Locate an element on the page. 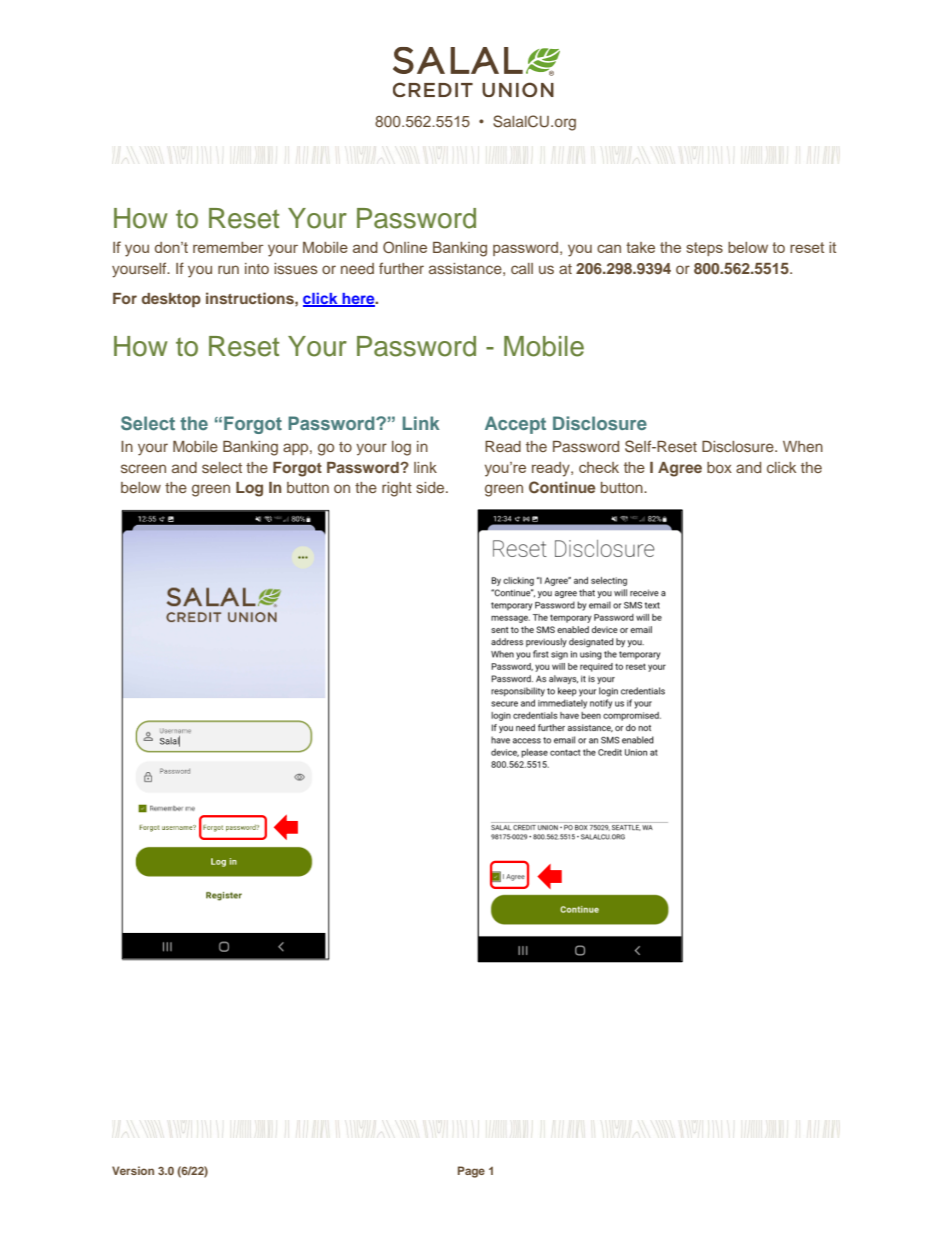 The image size is (952, 1233). Version is located at coordinates (133, 1170).
